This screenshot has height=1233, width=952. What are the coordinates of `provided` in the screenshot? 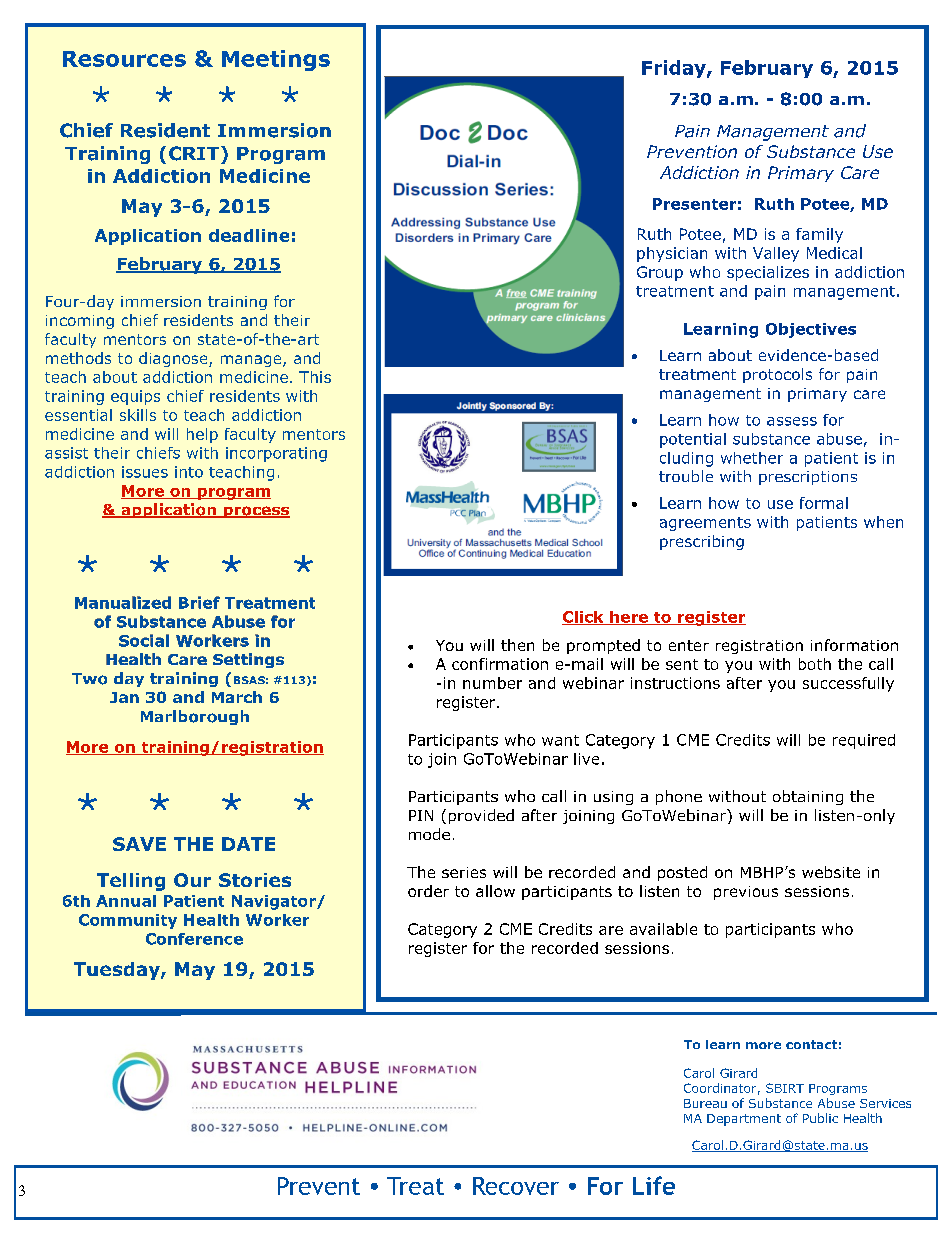 It's located at (481, 816).
